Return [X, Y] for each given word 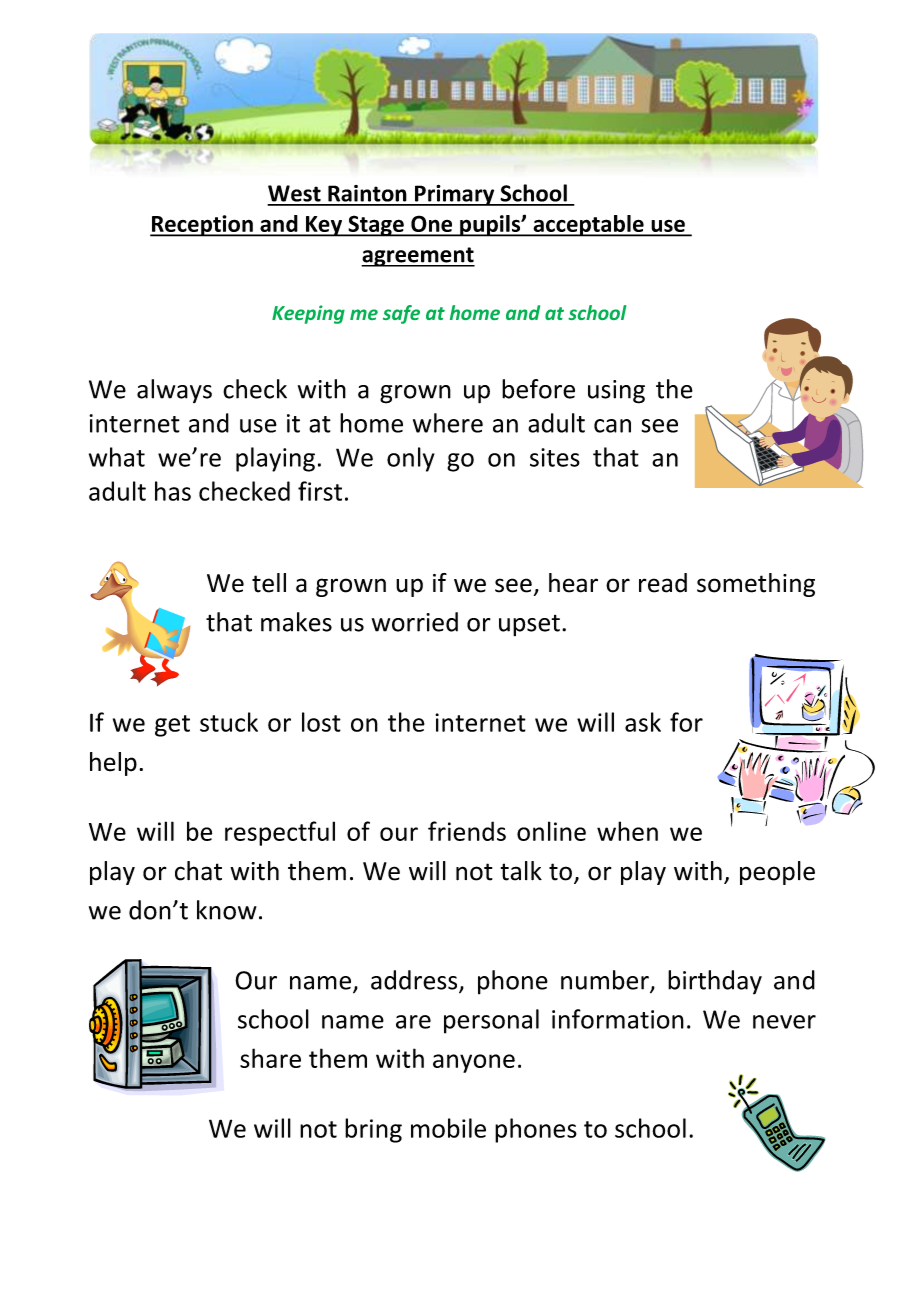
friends [467, 831]
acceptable [588, 226]
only [411, 459]
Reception [202, 226]
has [173, 491]
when [627, 831]
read [663, 583]
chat [198, 871]
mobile [448, 1128]
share [270, 1058]
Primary [454, 195]
